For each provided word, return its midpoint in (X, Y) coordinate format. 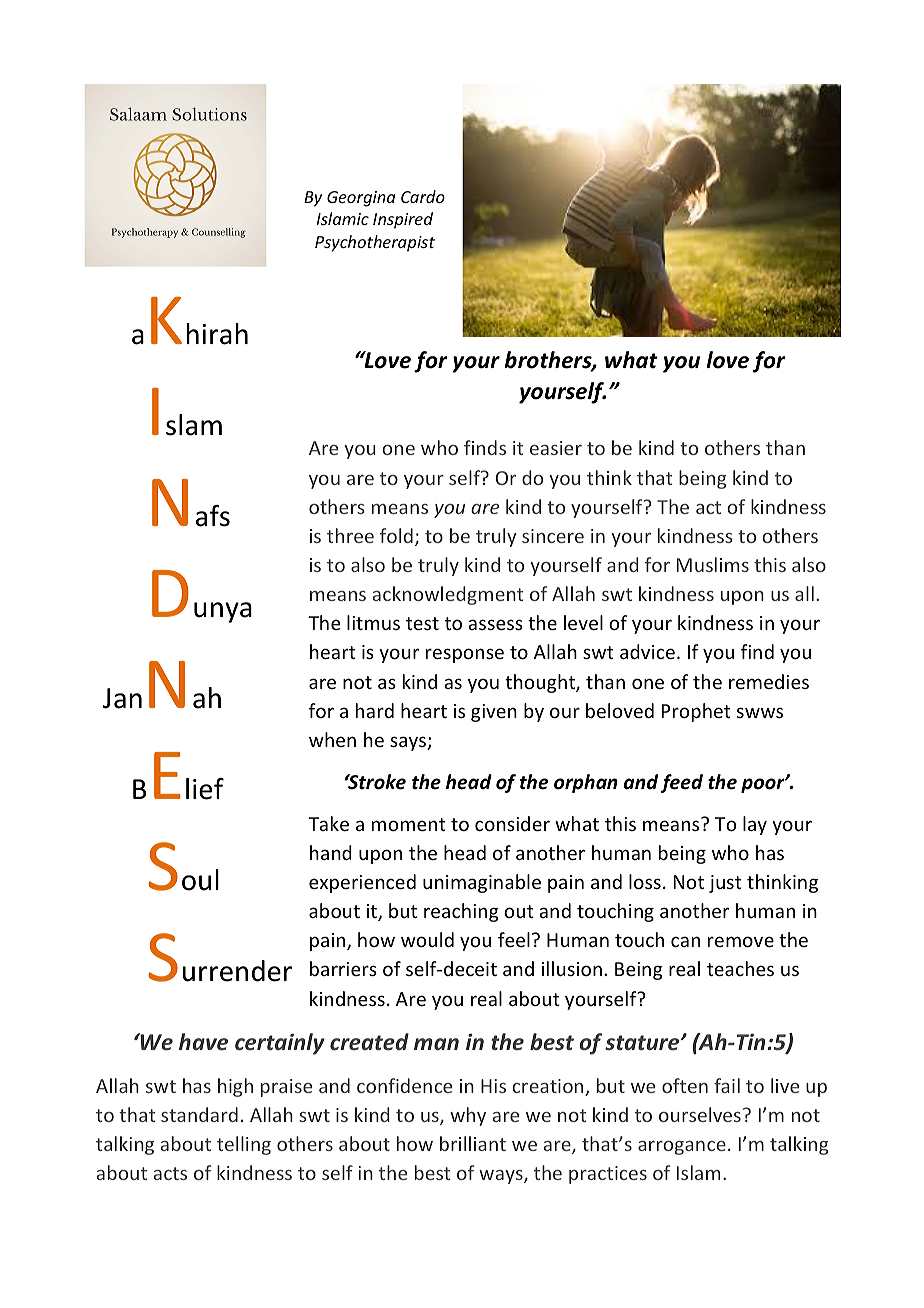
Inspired (403, 220)
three (350, 535)
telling (244, 1145)
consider (512, 823)
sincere (553, 536)
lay (755, 825)
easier (556, 448)
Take (328, 823)
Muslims (713, 564)
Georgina (361, 199)
